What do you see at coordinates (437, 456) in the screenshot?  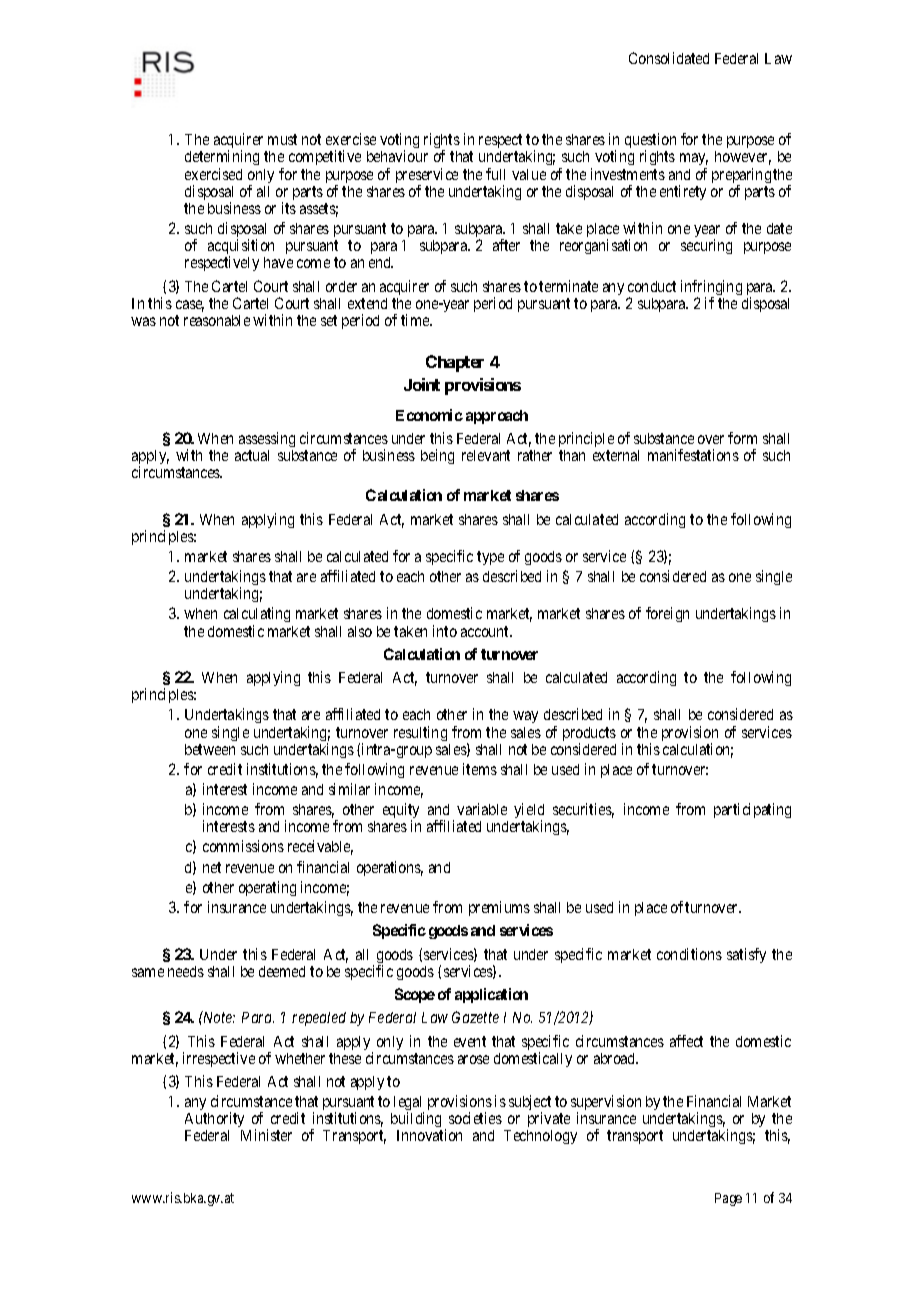 I see `being` at bounding box center [437, 456].
